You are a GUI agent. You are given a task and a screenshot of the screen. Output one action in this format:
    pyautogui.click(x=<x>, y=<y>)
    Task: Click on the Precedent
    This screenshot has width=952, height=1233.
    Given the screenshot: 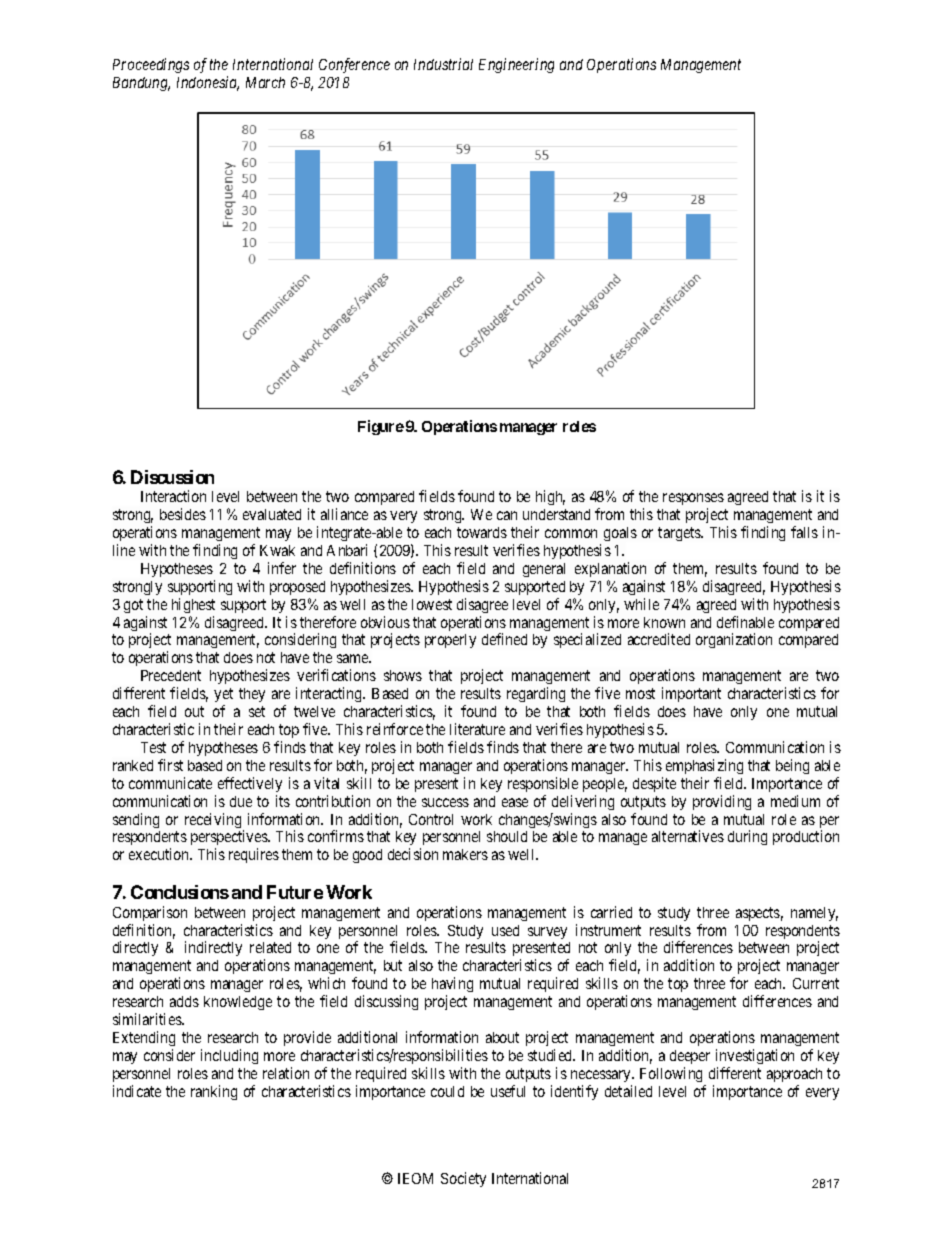 What is the action you would take?
    pyautogui.click(x=171, y=675)
